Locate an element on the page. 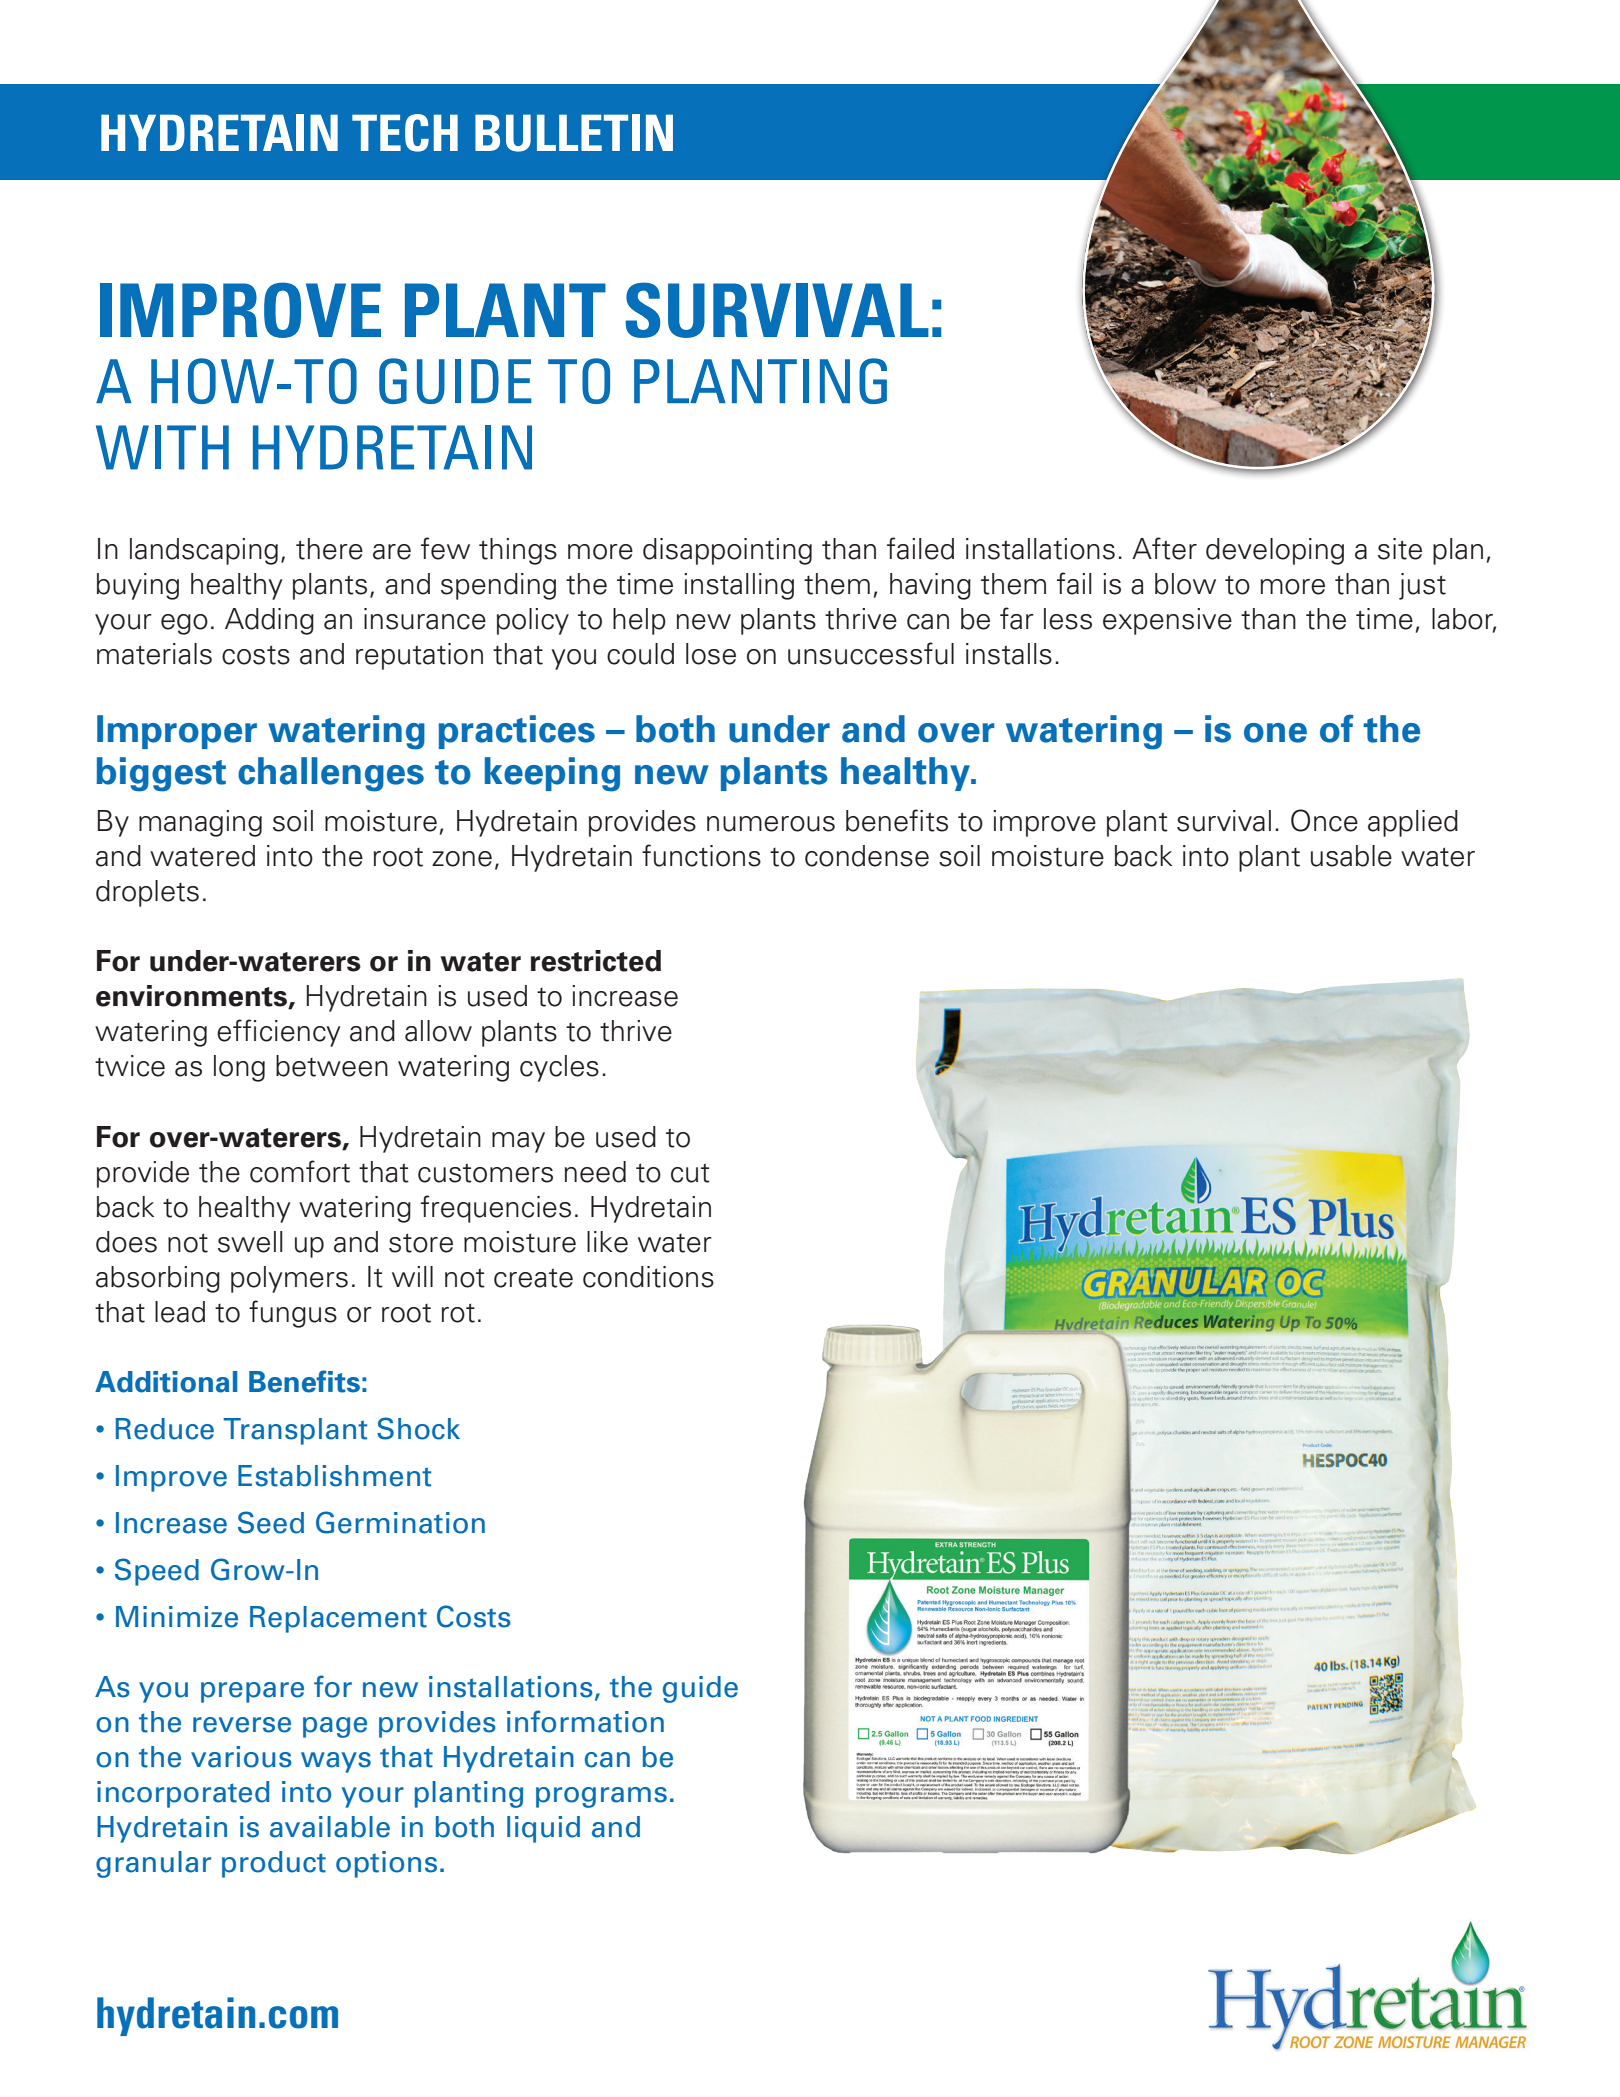 Image resolution: width=1620 pixels, height=2097 pixels. blow is located at coordinates (1185, 584).
